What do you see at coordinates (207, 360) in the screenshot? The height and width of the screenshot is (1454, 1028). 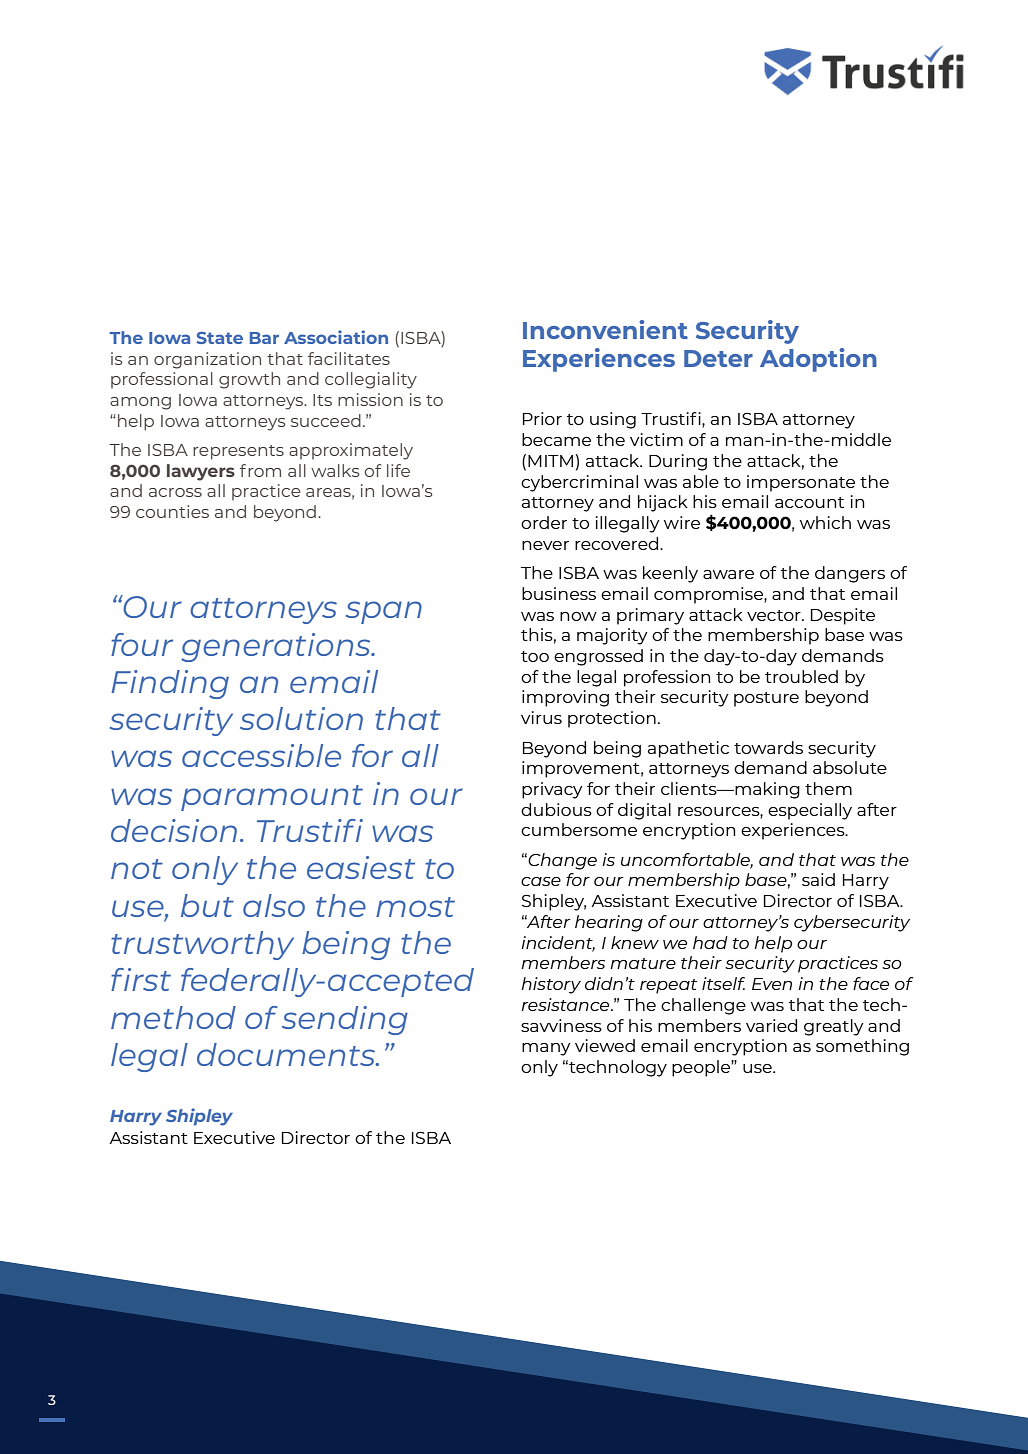 I see `organization` at bounding box center [207, 360].
